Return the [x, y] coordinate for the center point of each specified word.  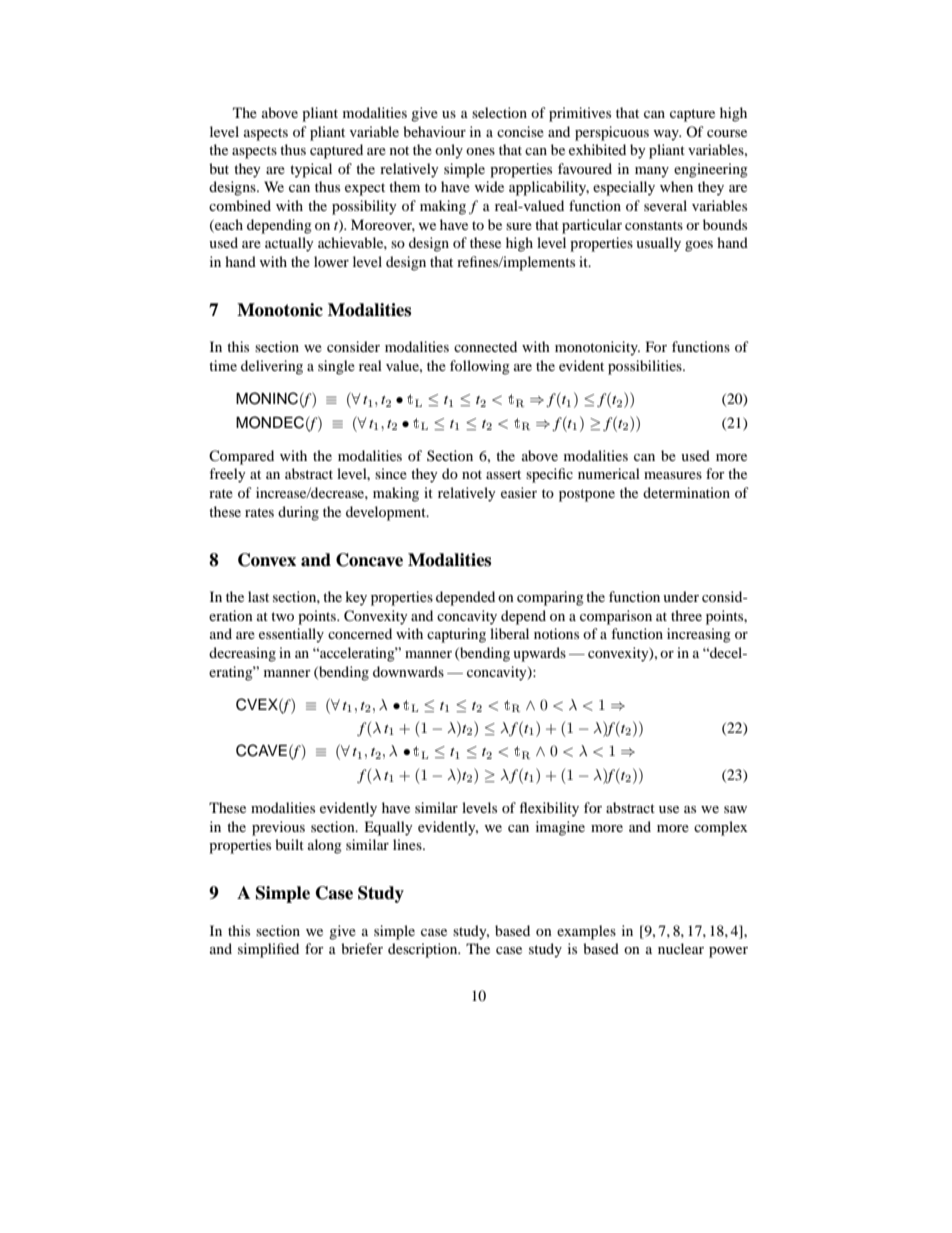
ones [480, 151]
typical [311, 170]
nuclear [681, 948]
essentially [291, 635]
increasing [699, 635]
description [424, 950]
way [667, 135]
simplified [268, 950]
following [480, 367]
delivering [272, 367]
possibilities [646, 367]
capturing [456, 635]
